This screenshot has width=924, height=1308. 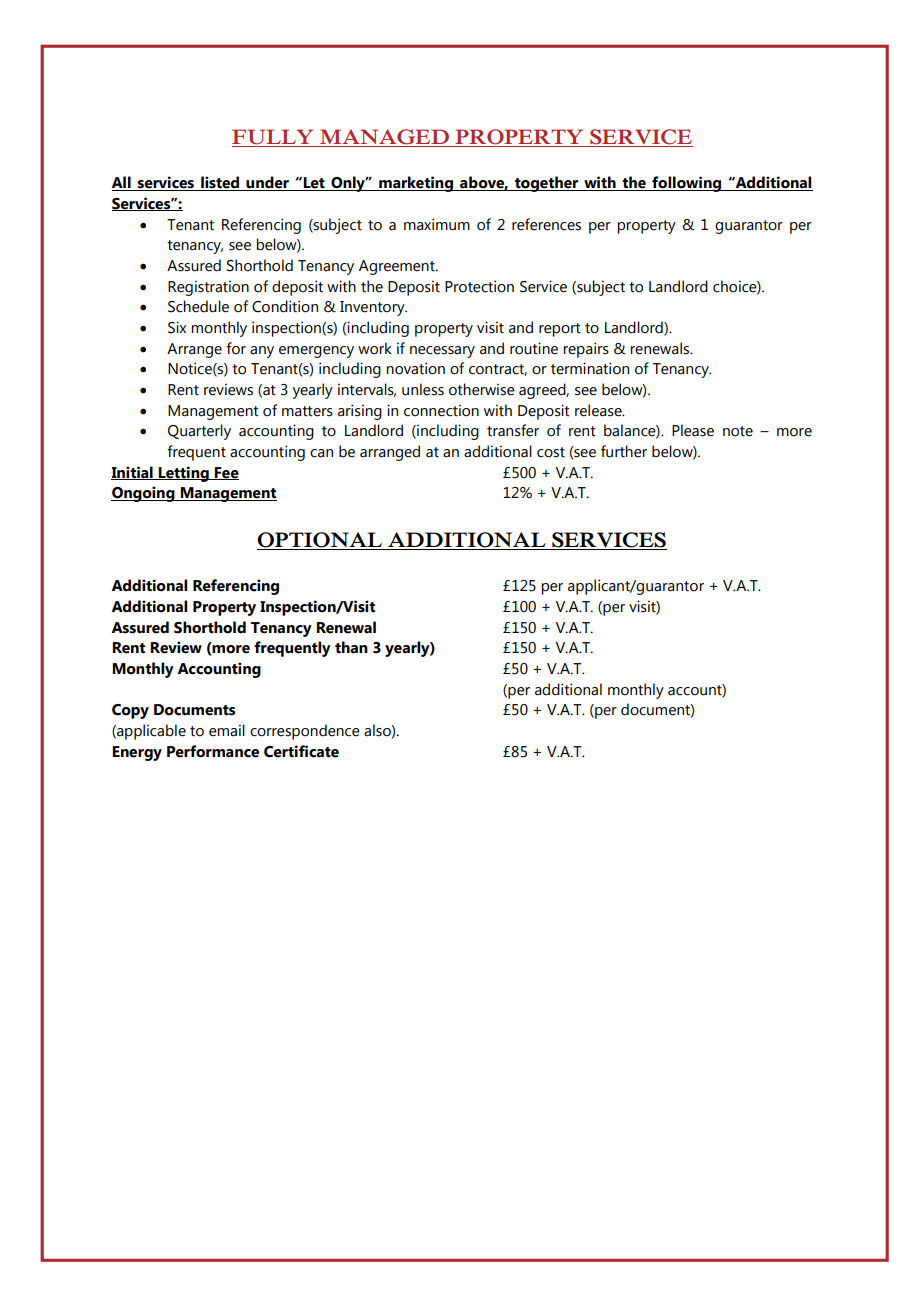 I want to click on Six, so click(x=177, y=327).
